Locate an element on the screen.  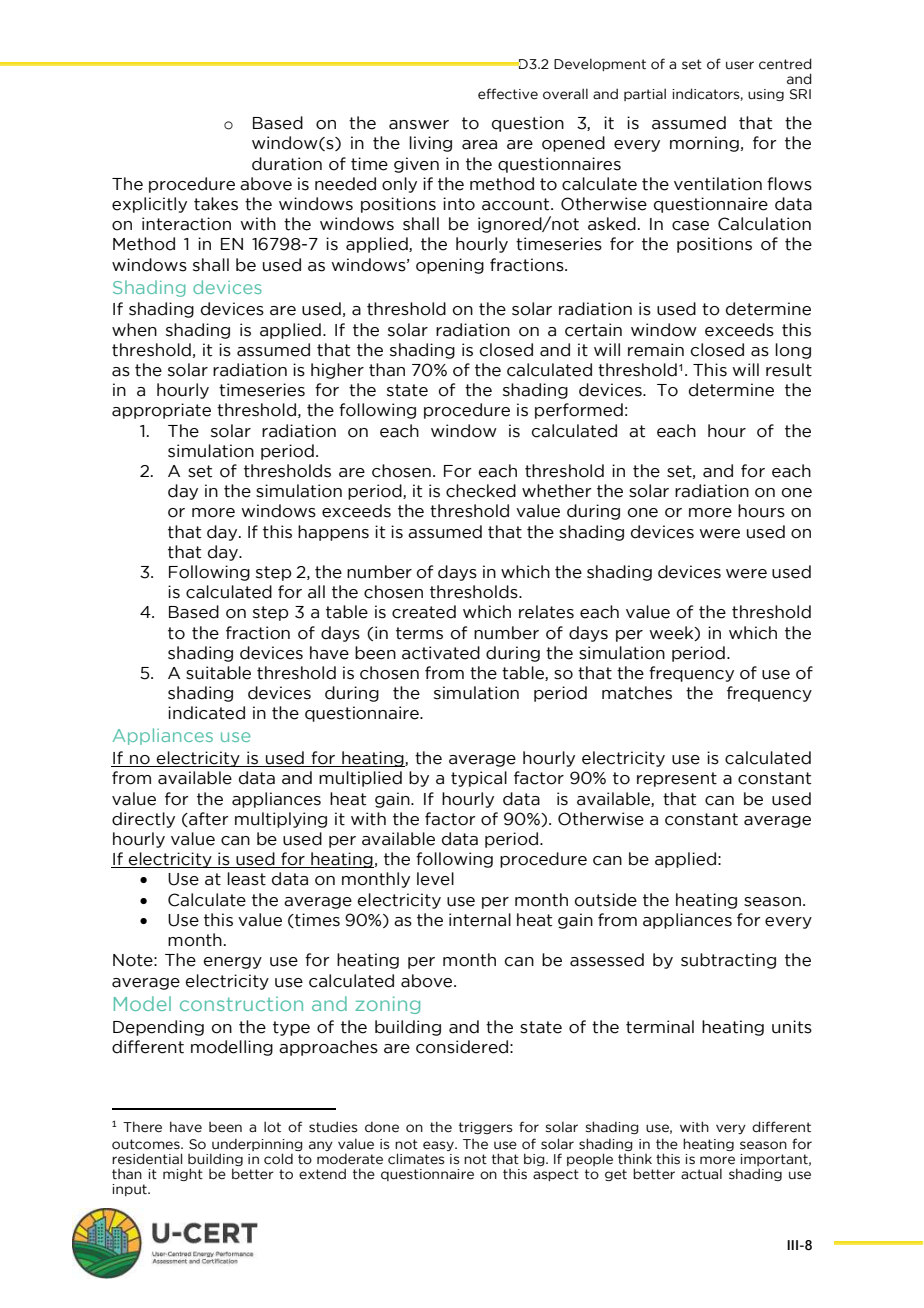
appropriate is located at coordinates (161, 411).
